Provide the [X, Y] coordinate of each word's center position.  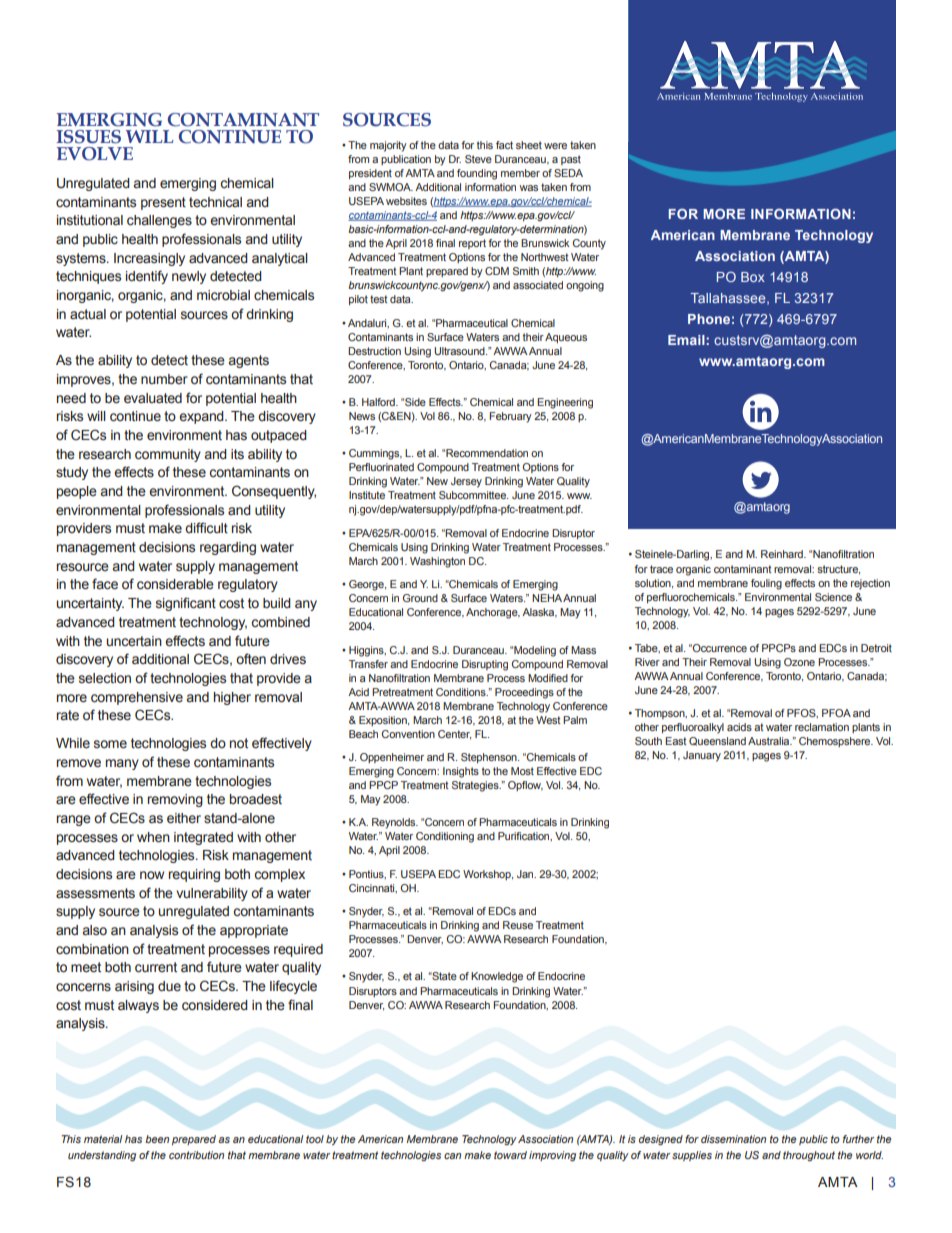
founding [477, 174]
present [163, 203]
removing [175, 800]
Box [753, 277]
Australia [770, 741]
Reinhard [783, 554]
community [168, 455]
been [157, 1139]
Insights [461, 772]
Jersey [466, 482]
